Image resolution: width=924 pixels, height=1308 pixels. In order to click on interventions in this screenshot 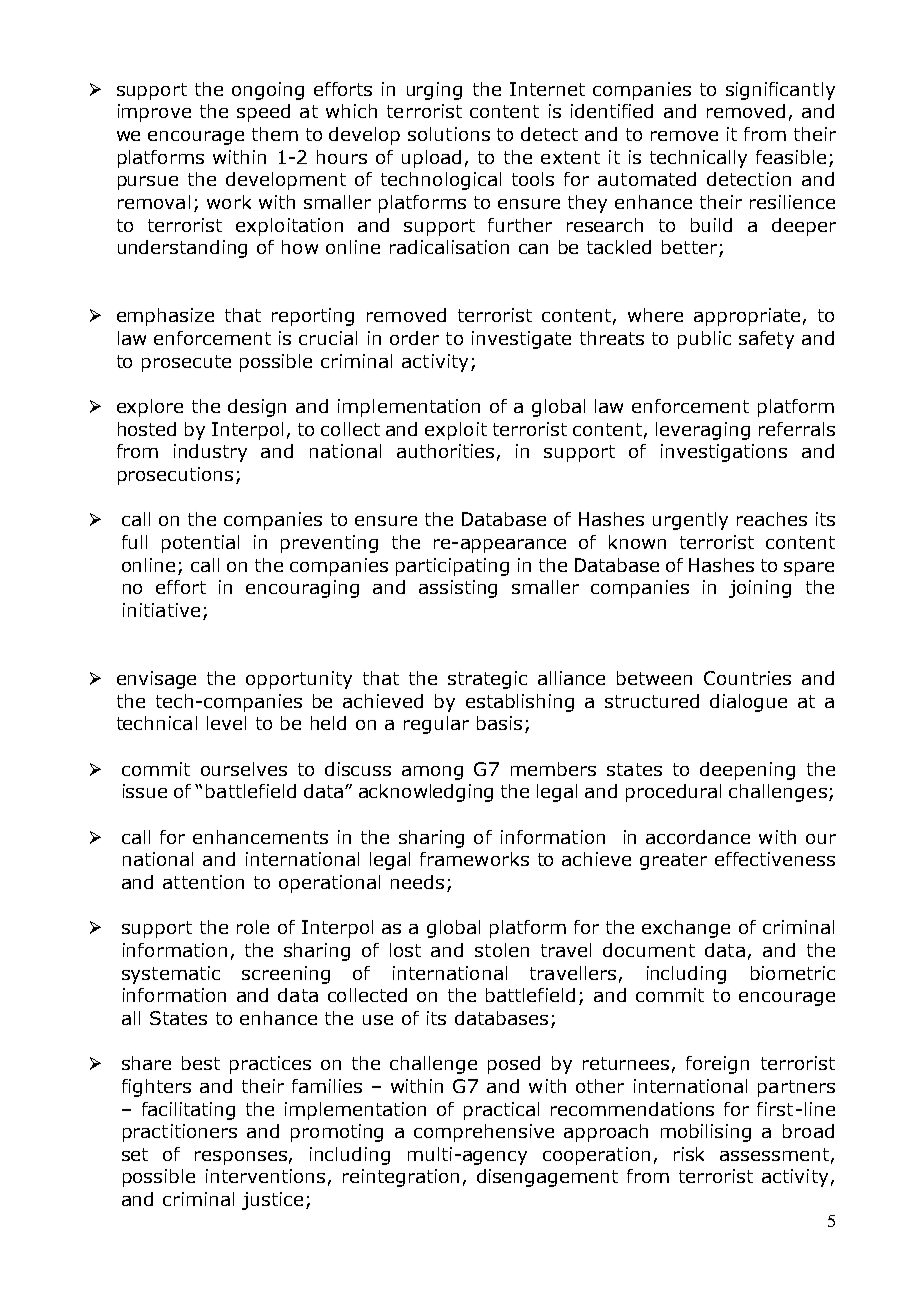, I will do `click(265, 1176)`.
